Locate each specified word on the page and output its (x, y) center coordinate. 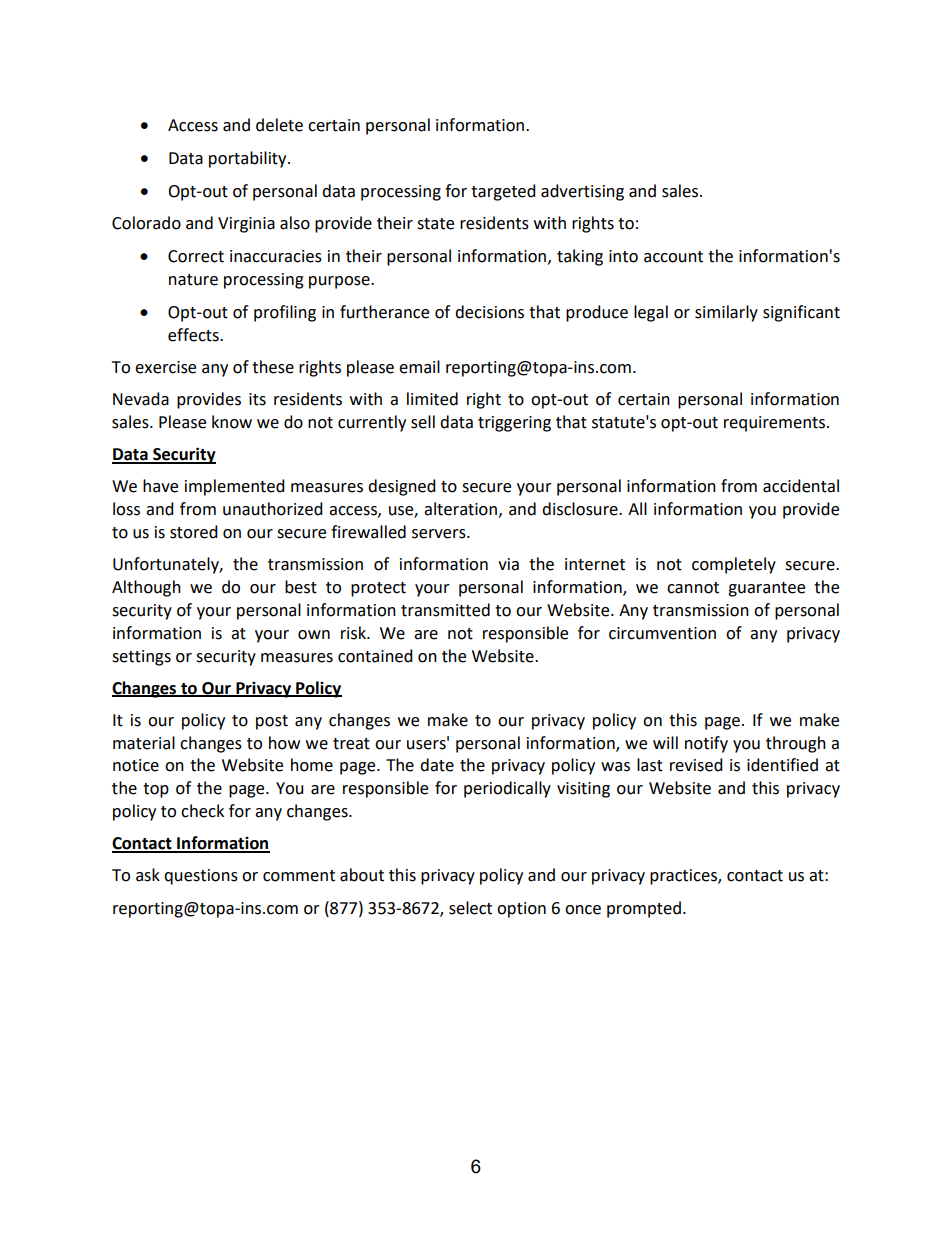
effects (194, 335)
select (470, 908)
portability (249, 159)
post (272, 722)
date (437, 765)
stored (194, 532)
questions (201, 877)
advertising (582, 192)
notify (706, 744)
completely (734, 565)
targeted (503, 192)
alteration (460, 509)
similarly (726, 313)
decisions (489, 312)
